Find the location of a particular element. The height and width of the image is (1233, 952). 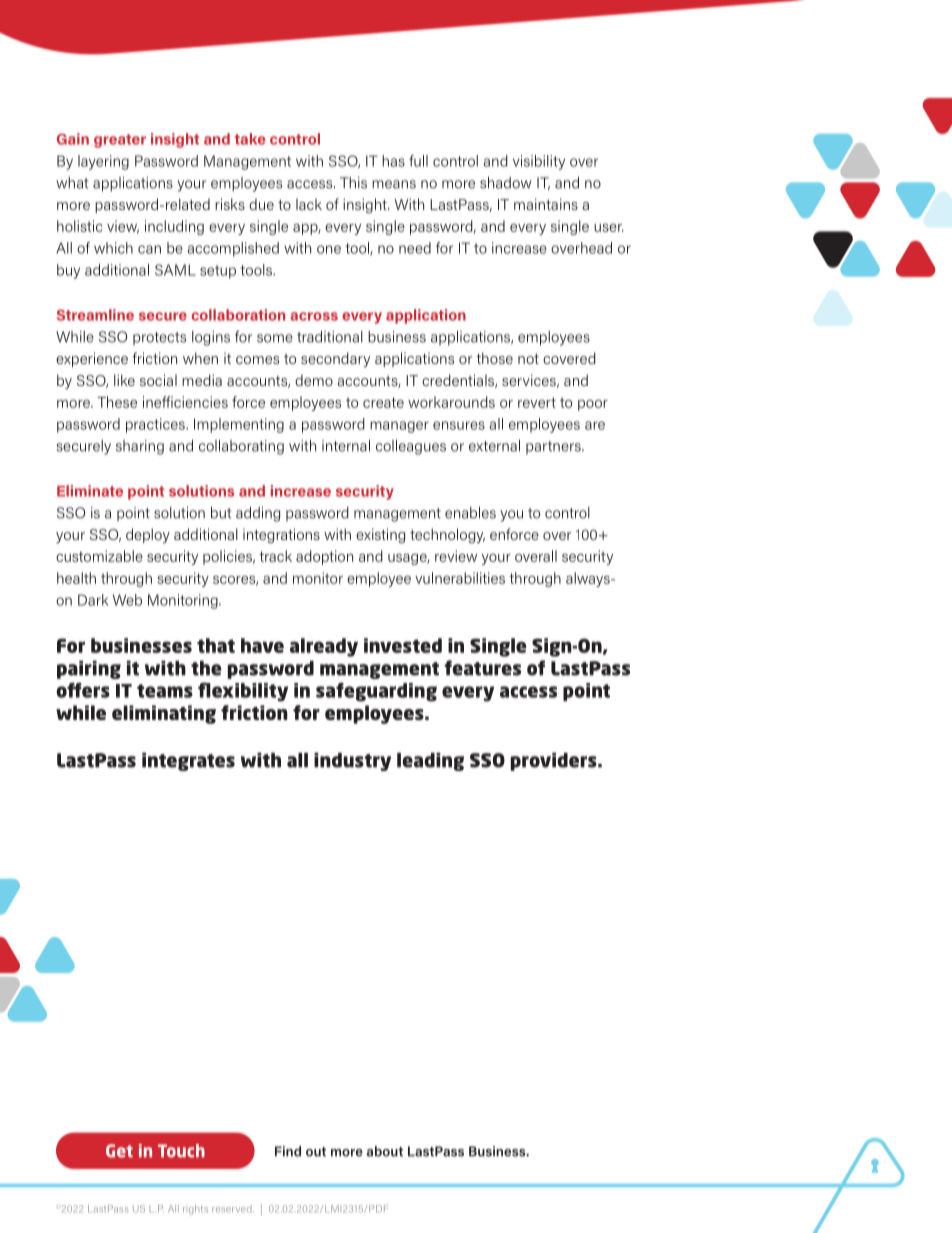

This is located at coordinates (353, 183).
